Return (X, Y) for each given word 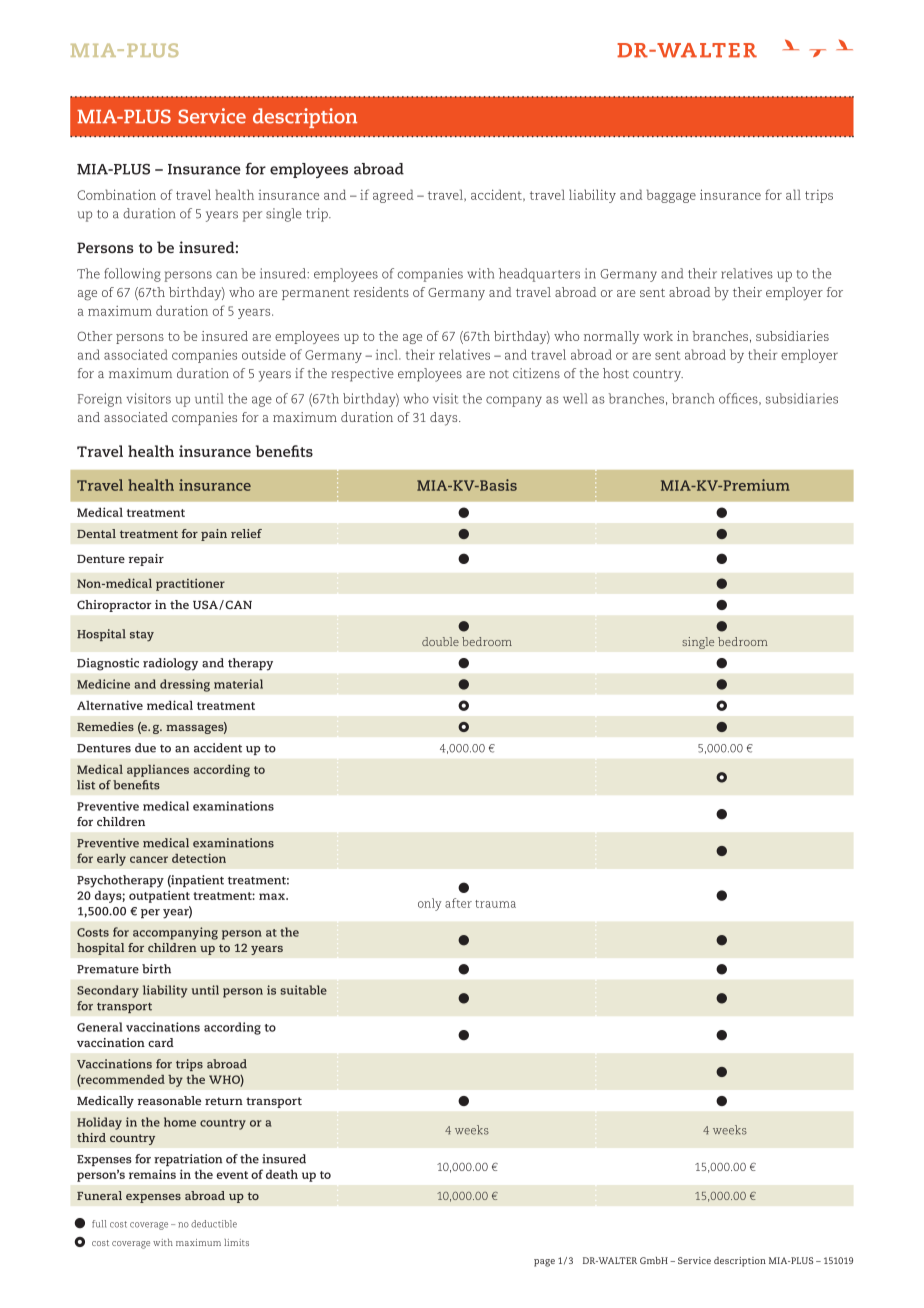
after (458, 903)
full (99, 1224)
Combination (116, 194)
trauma (495, 904)
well (575, 398)
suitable (303, 990)
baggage (671, 196)
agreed (393, 196)
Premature (108, 969)
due (145, 748)
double (440, 641)
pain (214, 535)
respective (362, 375)
